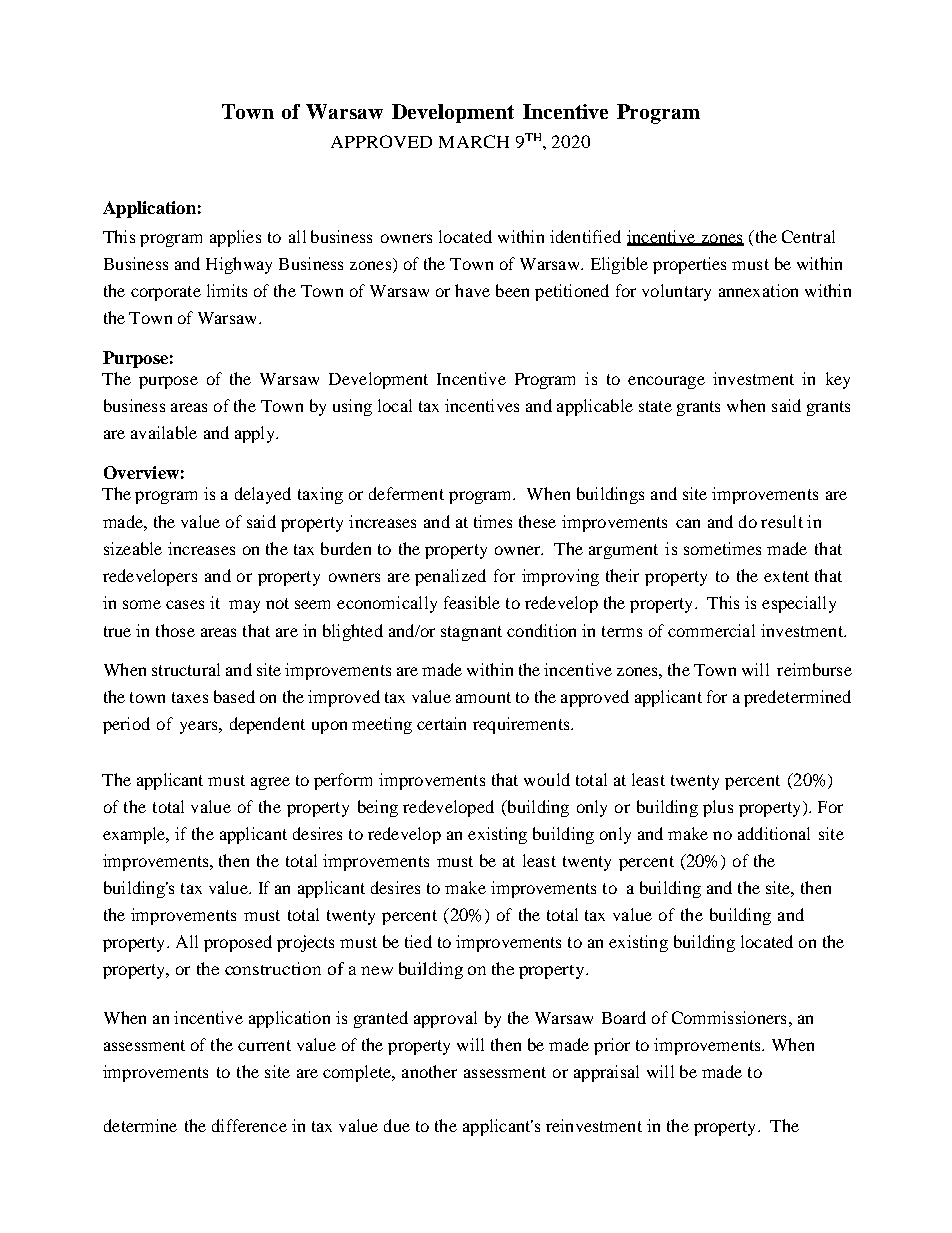 This image has height=1233, width=952. I want to click on those, so click(175, 630).
